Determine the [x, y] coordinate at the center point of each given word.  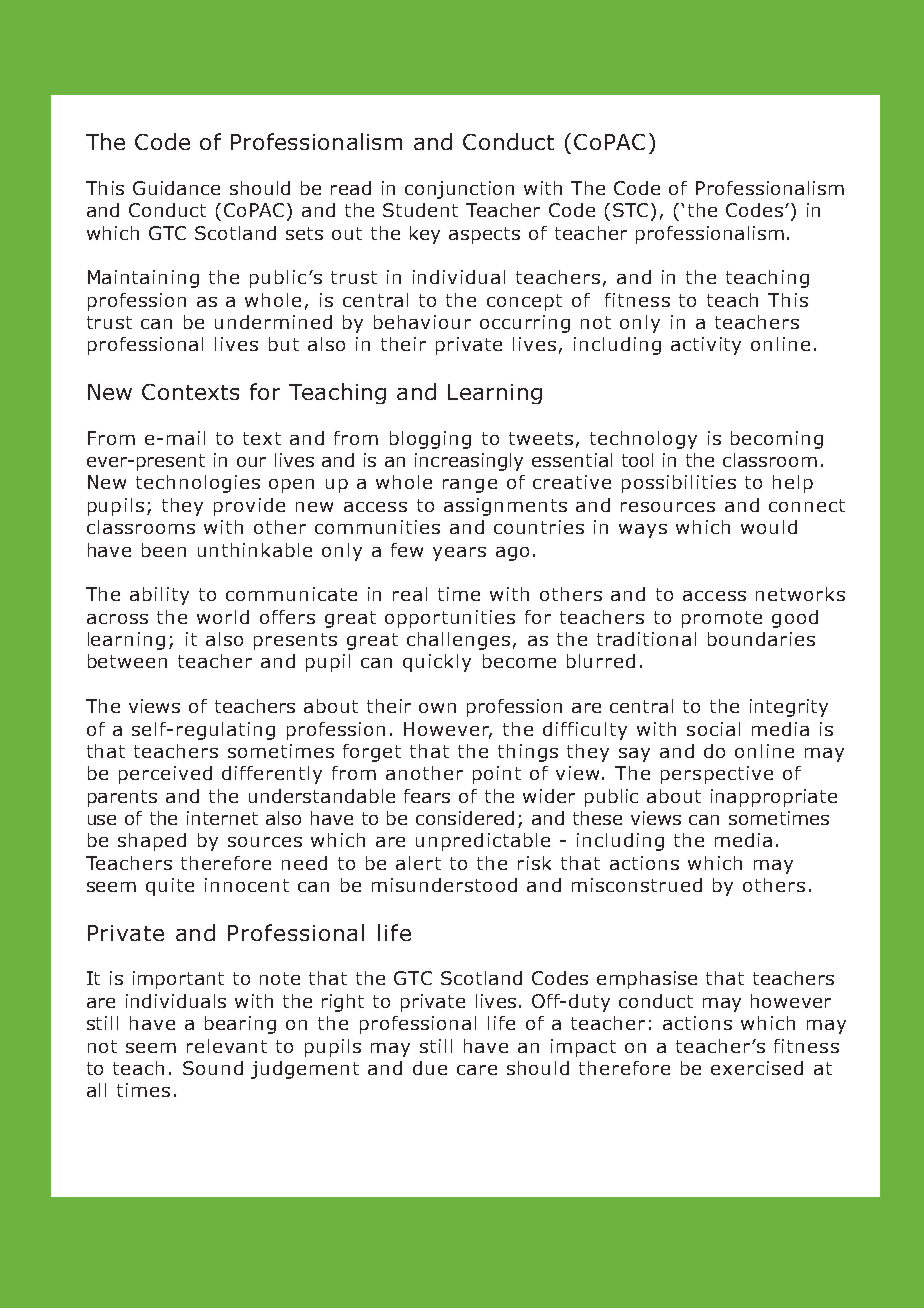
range [470, 486]
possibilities [679, 484]
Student [420, 210]
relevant [227, 1046]
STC [630, 210]
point [497, 775]
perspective [717, 775]
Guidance [176, 188]
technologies [198, 484]
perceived [165, 775]
